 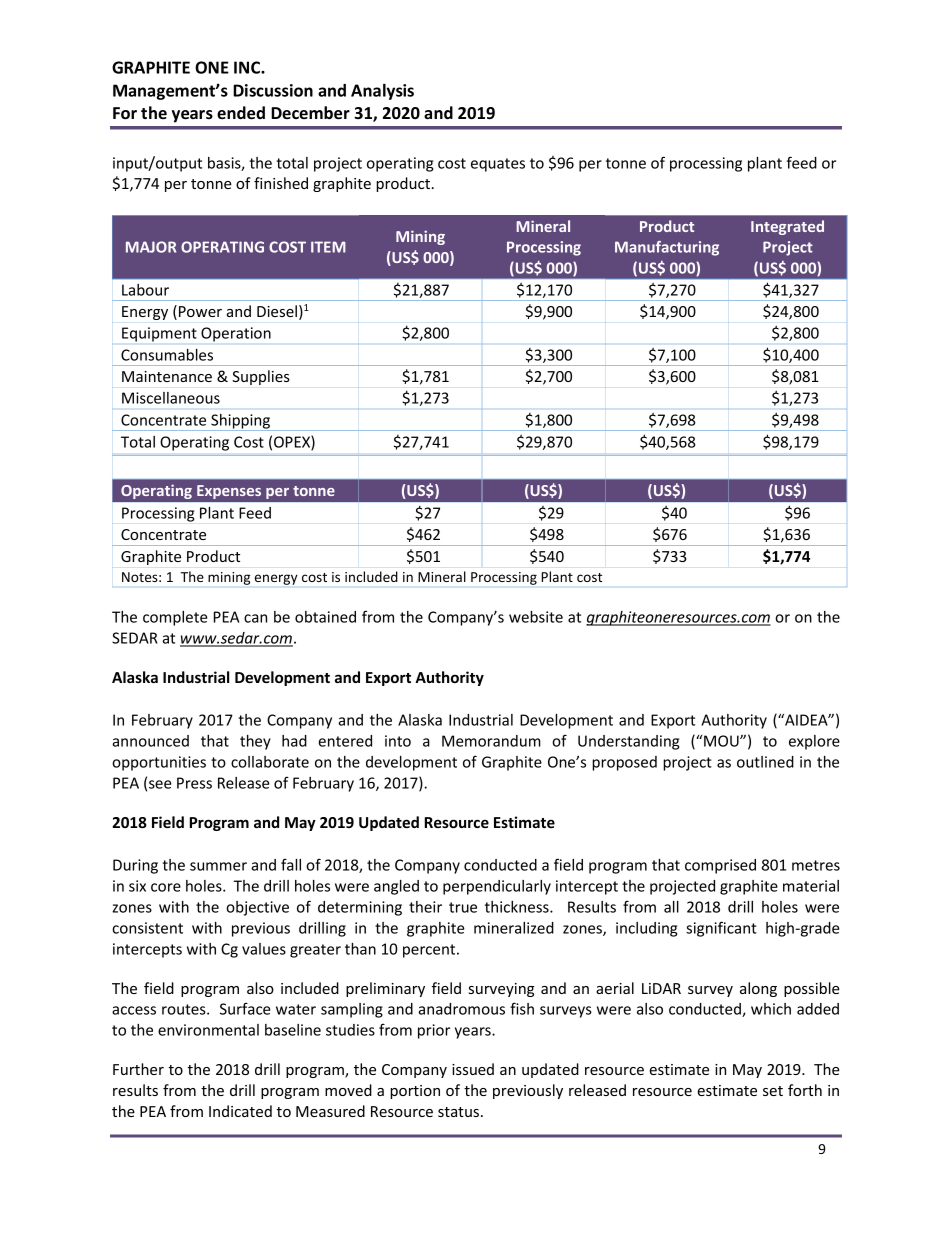 I want to click on equates, so click(x=498, y=165).
